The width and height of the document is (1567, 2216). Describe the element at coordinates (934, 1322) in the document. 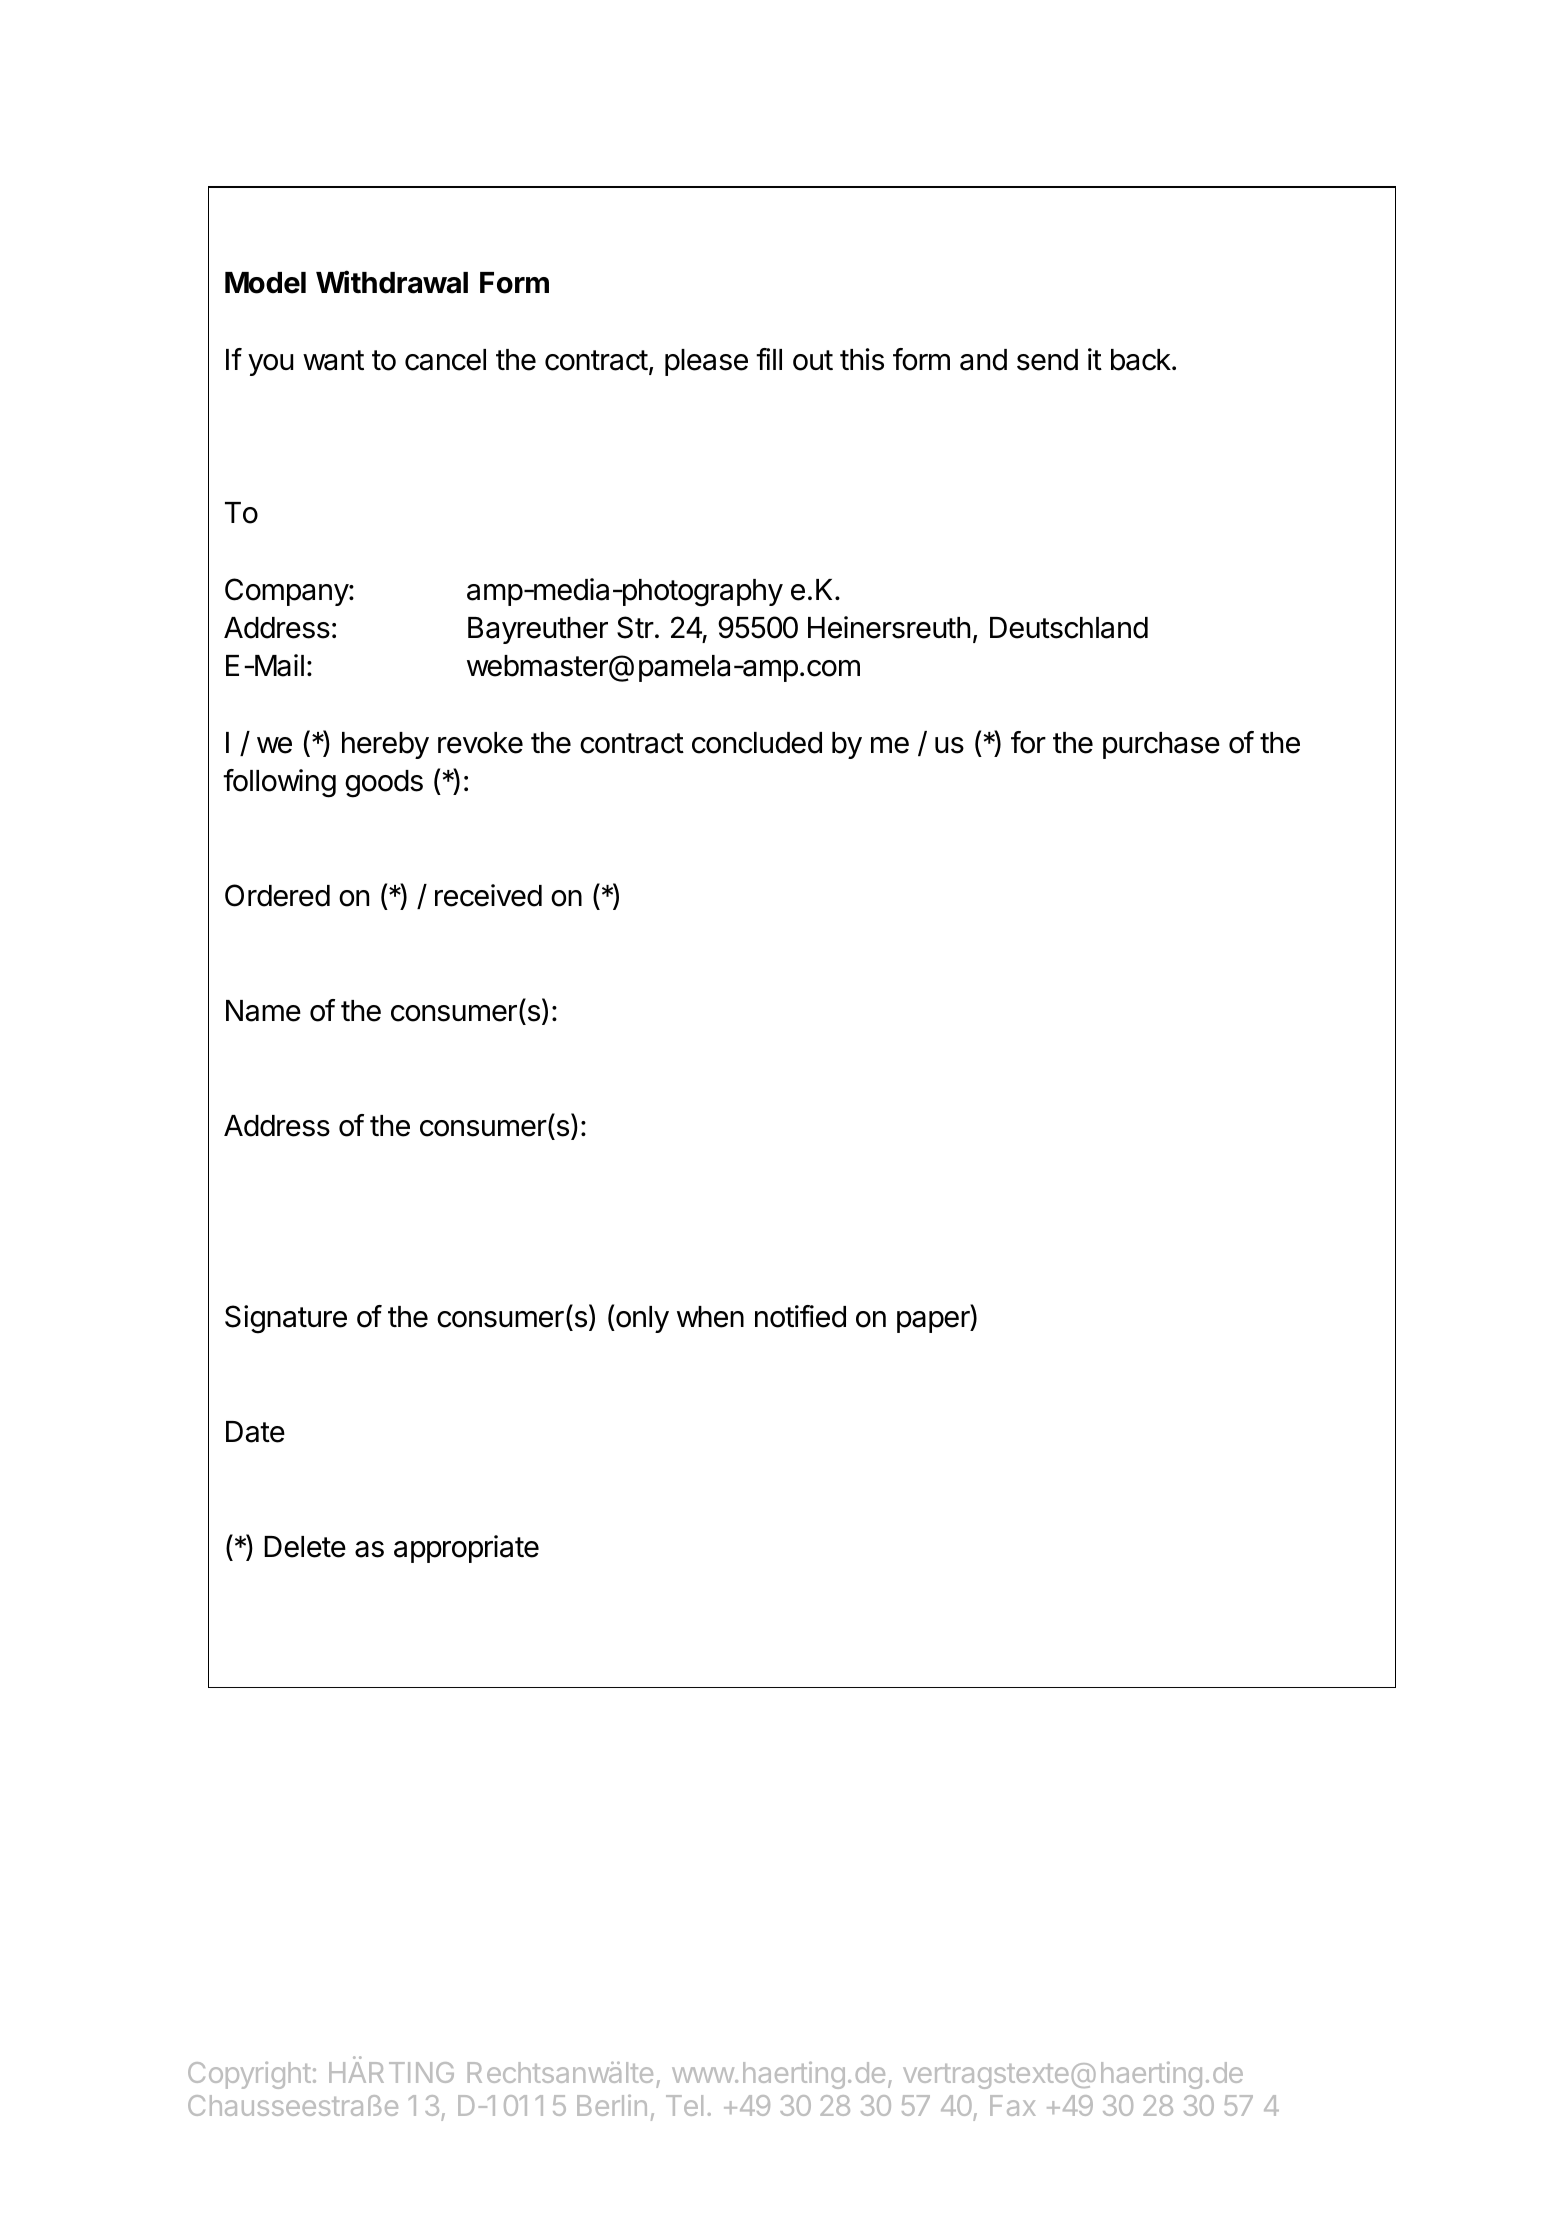

I see `paper` at that location.
